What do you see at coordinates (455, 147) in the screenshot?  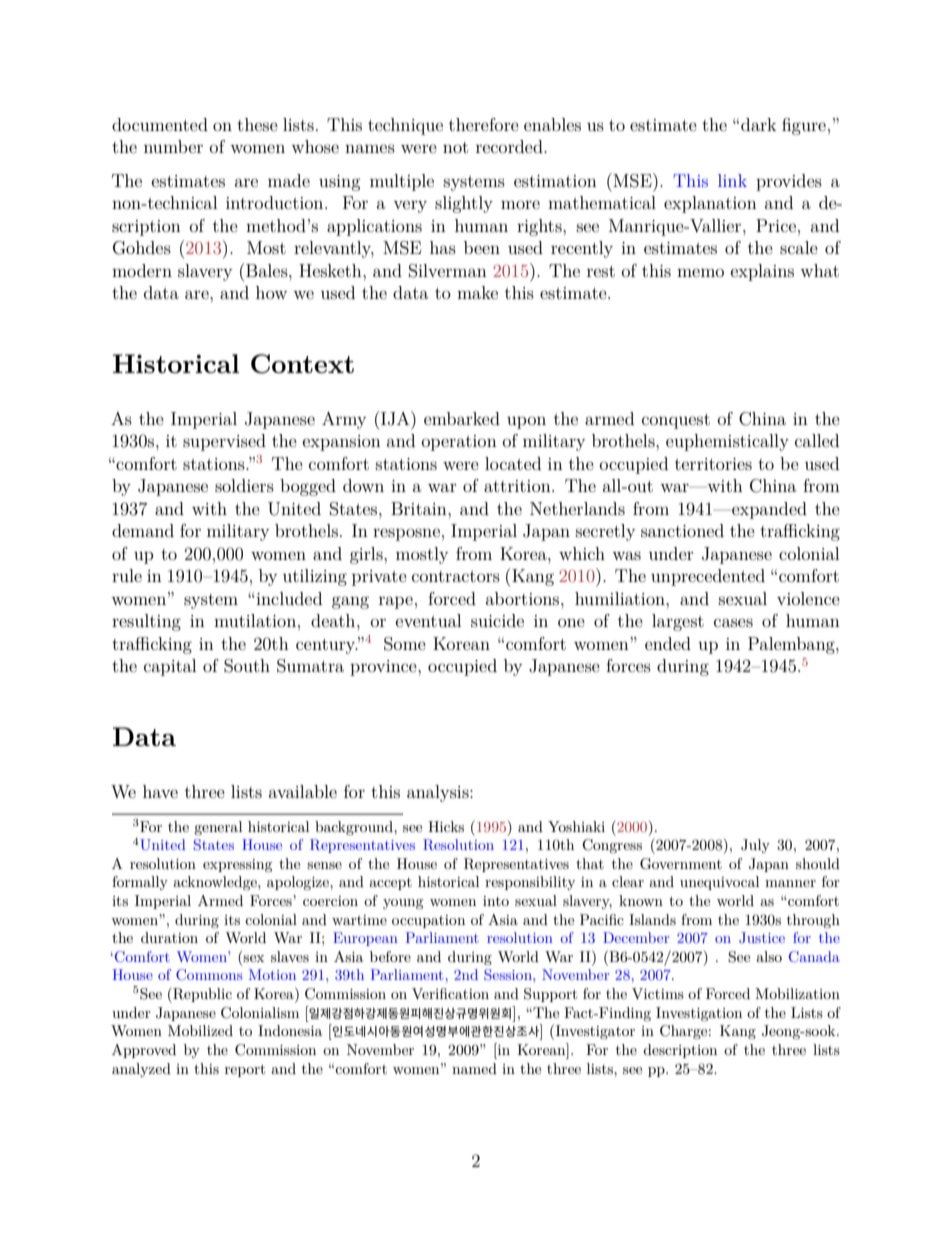 I see `not` at bounding box center [455, 147].
